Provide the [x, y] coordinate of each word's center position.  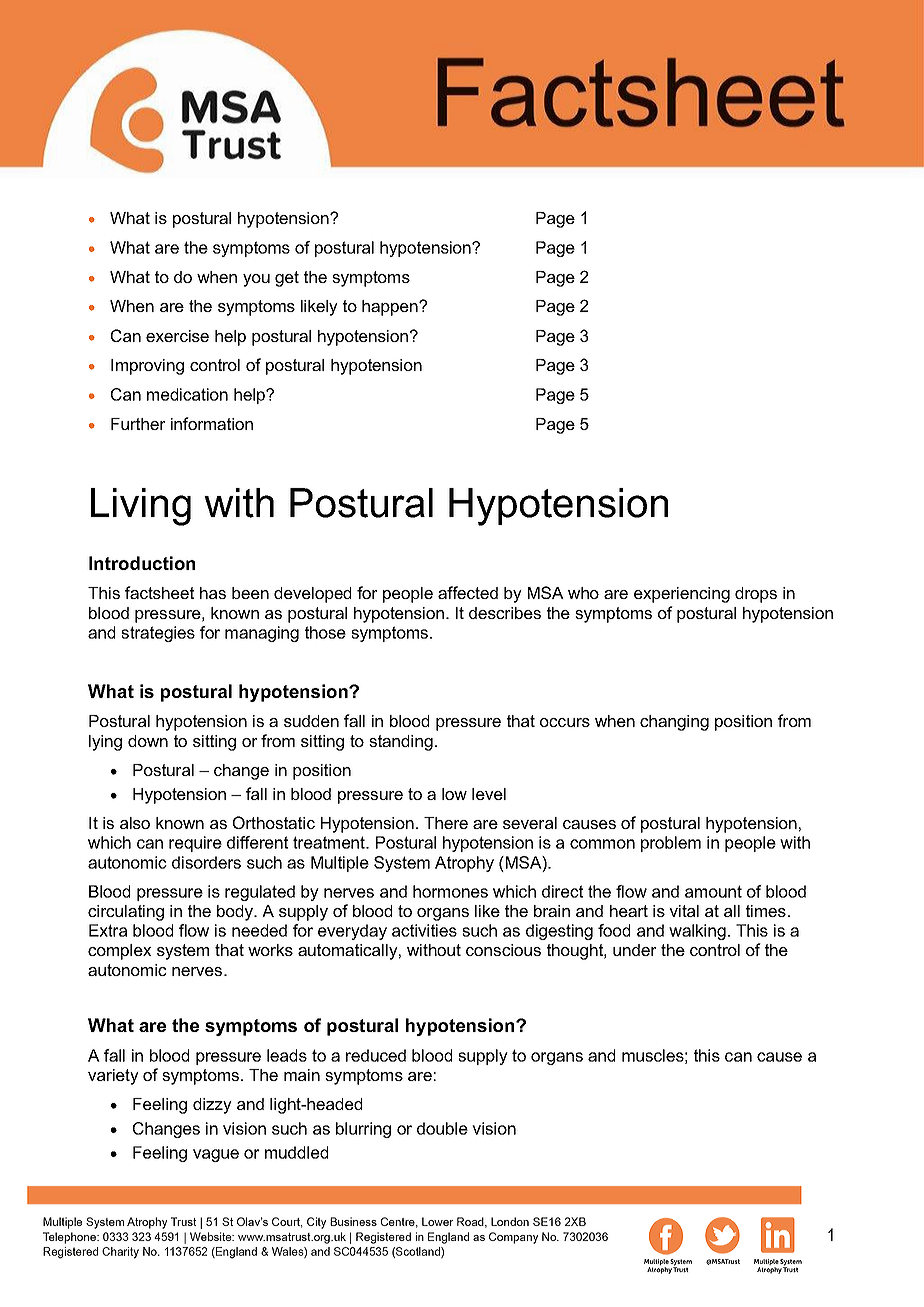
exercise [177, 336]
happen [391, 308]
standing [401, 743]
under [635, 950]
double [442, 1128]
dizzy [212, 1106]
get [287, 279]
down [148, 741]
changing [674, 723]
